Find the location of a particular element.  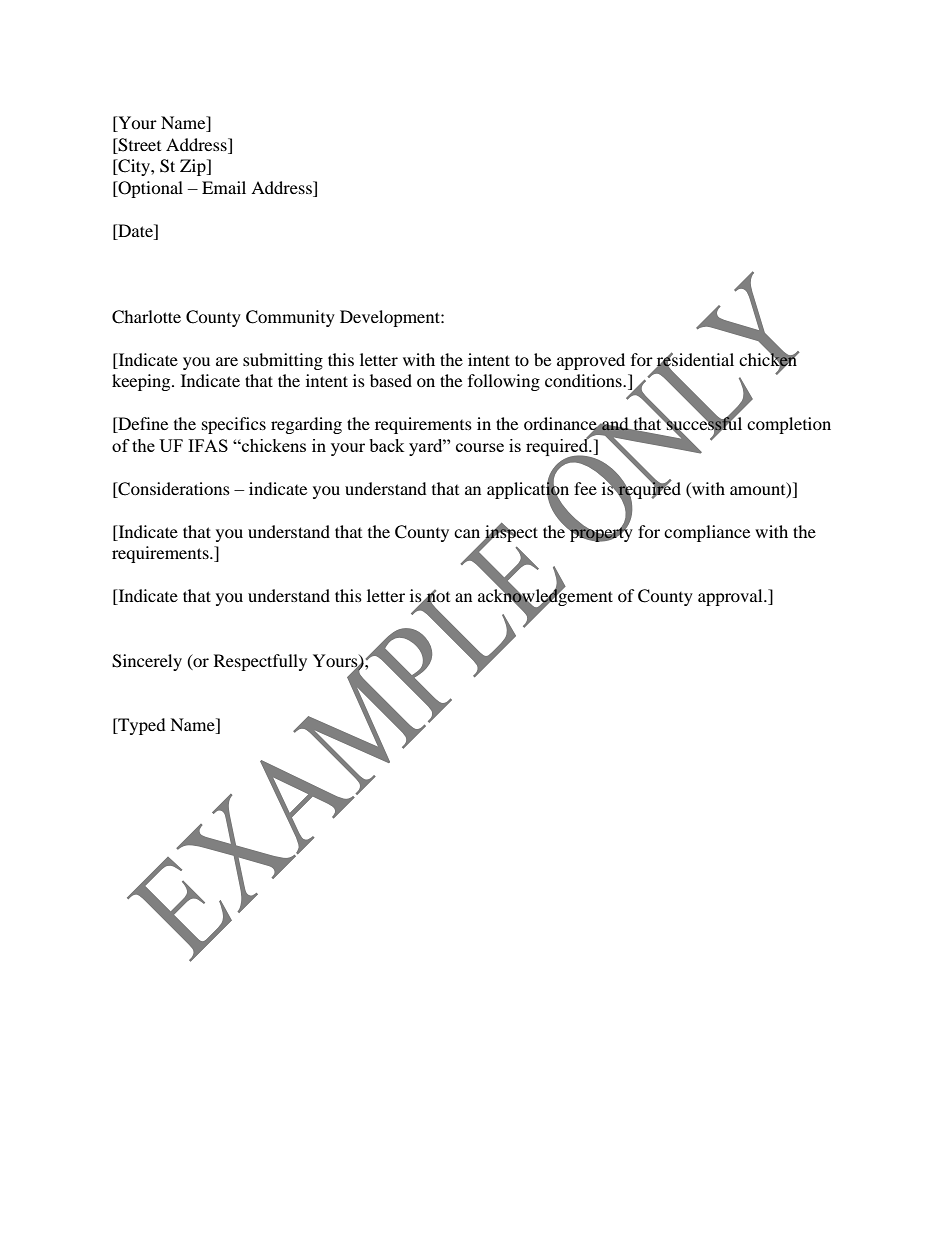

Considerations is located at coordinates (173, 489).
